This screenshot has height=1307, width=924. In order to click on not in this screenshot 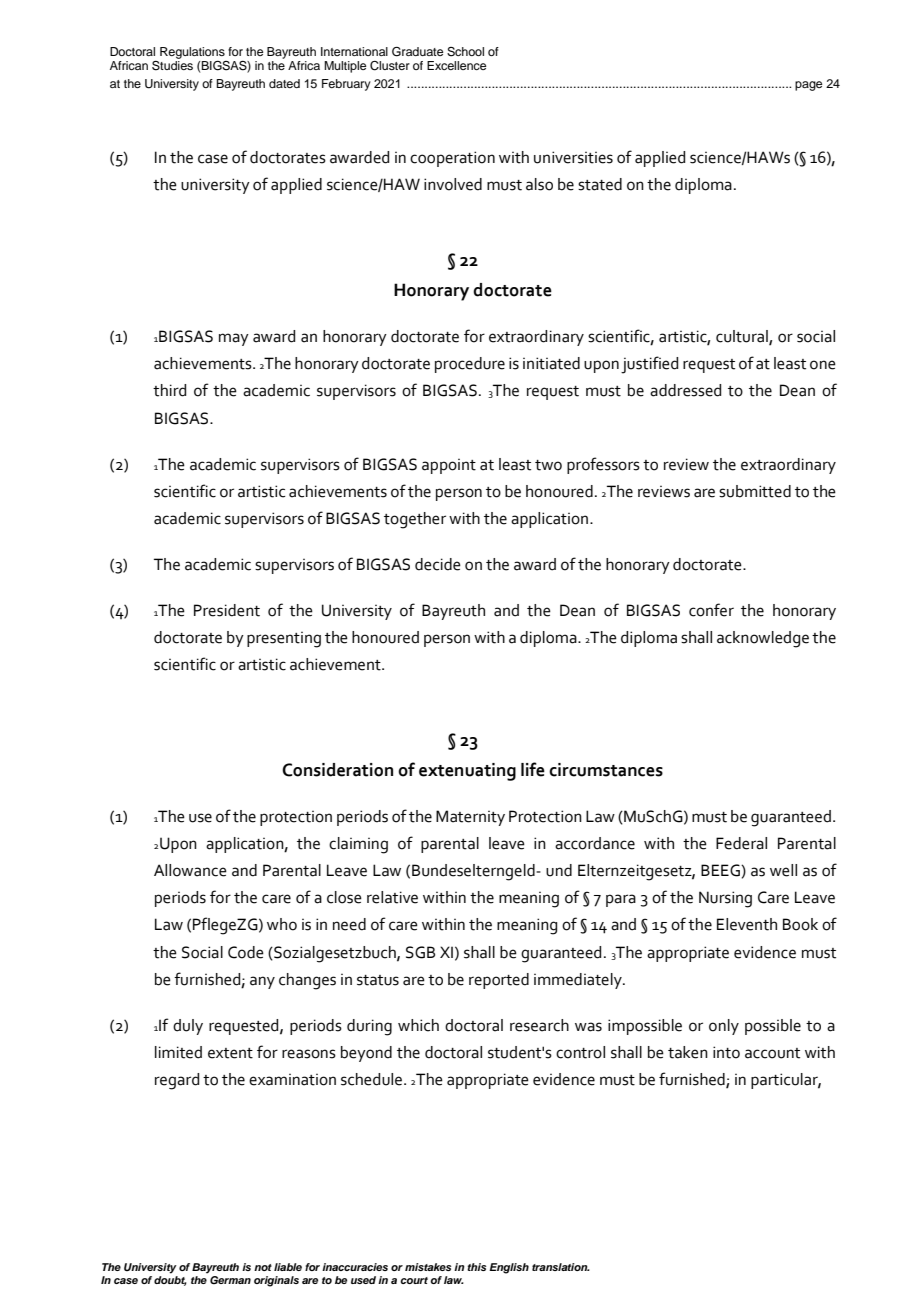, I will do `click(263, 1267)`.
